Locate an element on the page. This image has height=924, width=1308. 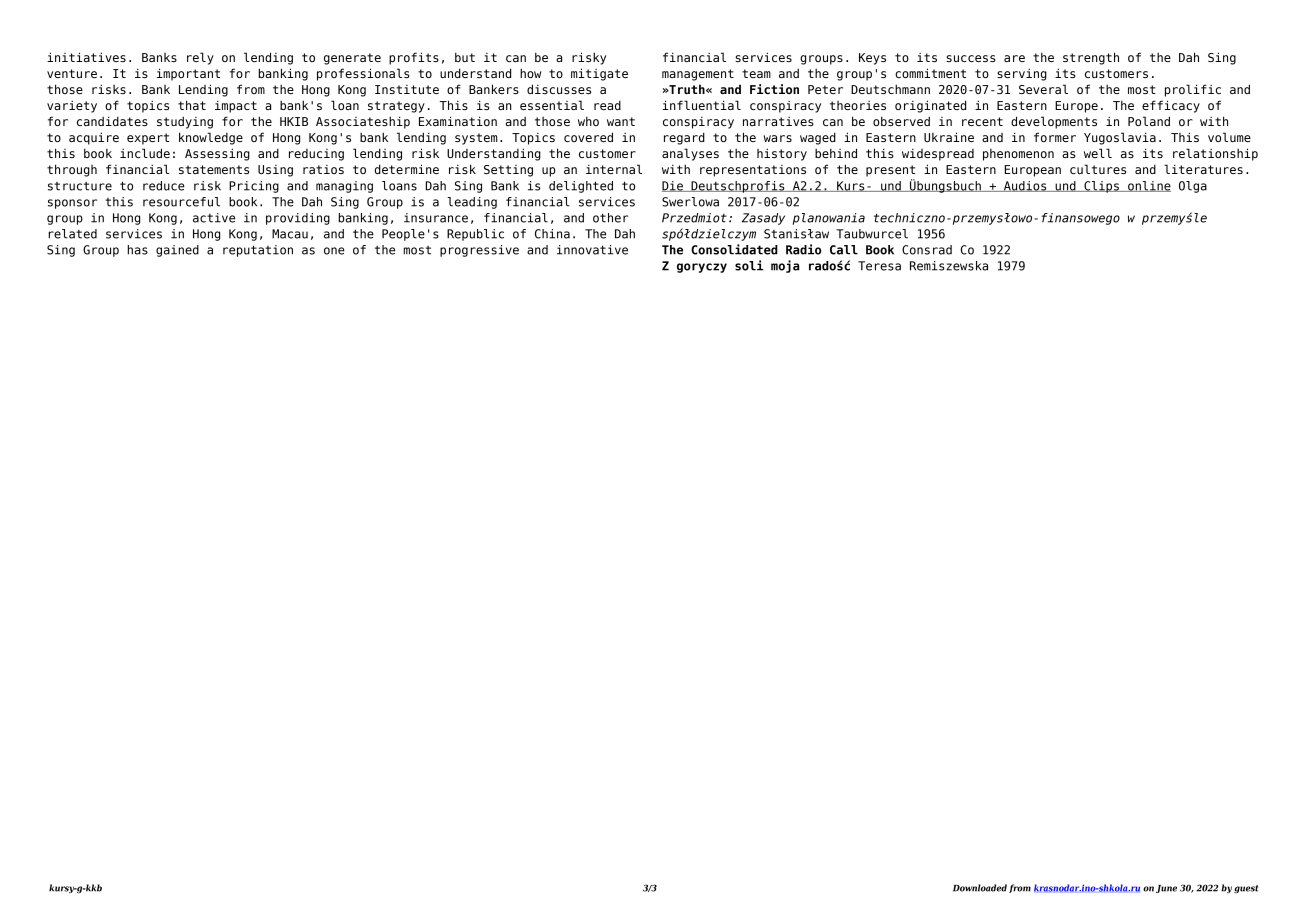
innovative is located at coordinates (592, 250).
